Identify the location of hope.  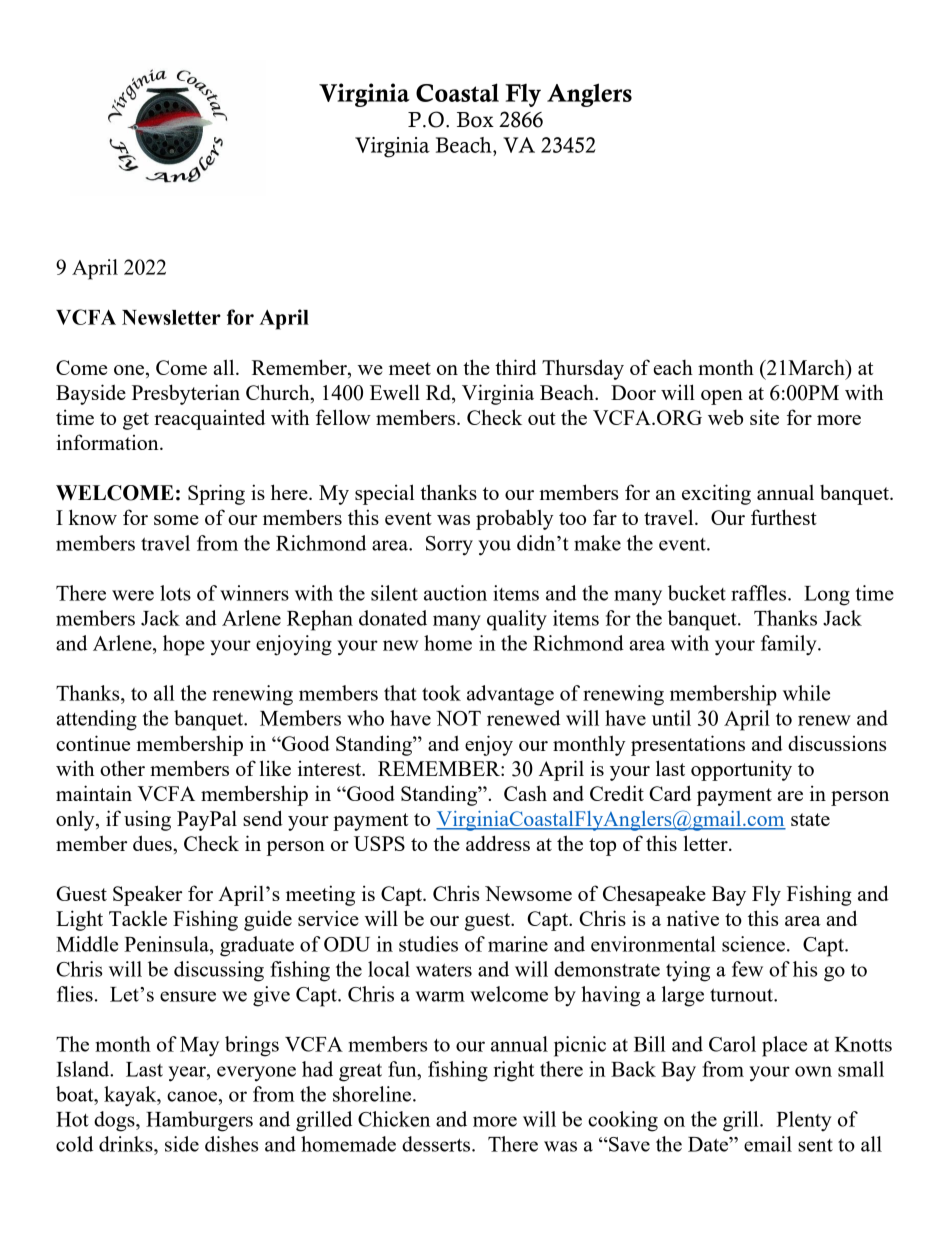
(184, 645).
